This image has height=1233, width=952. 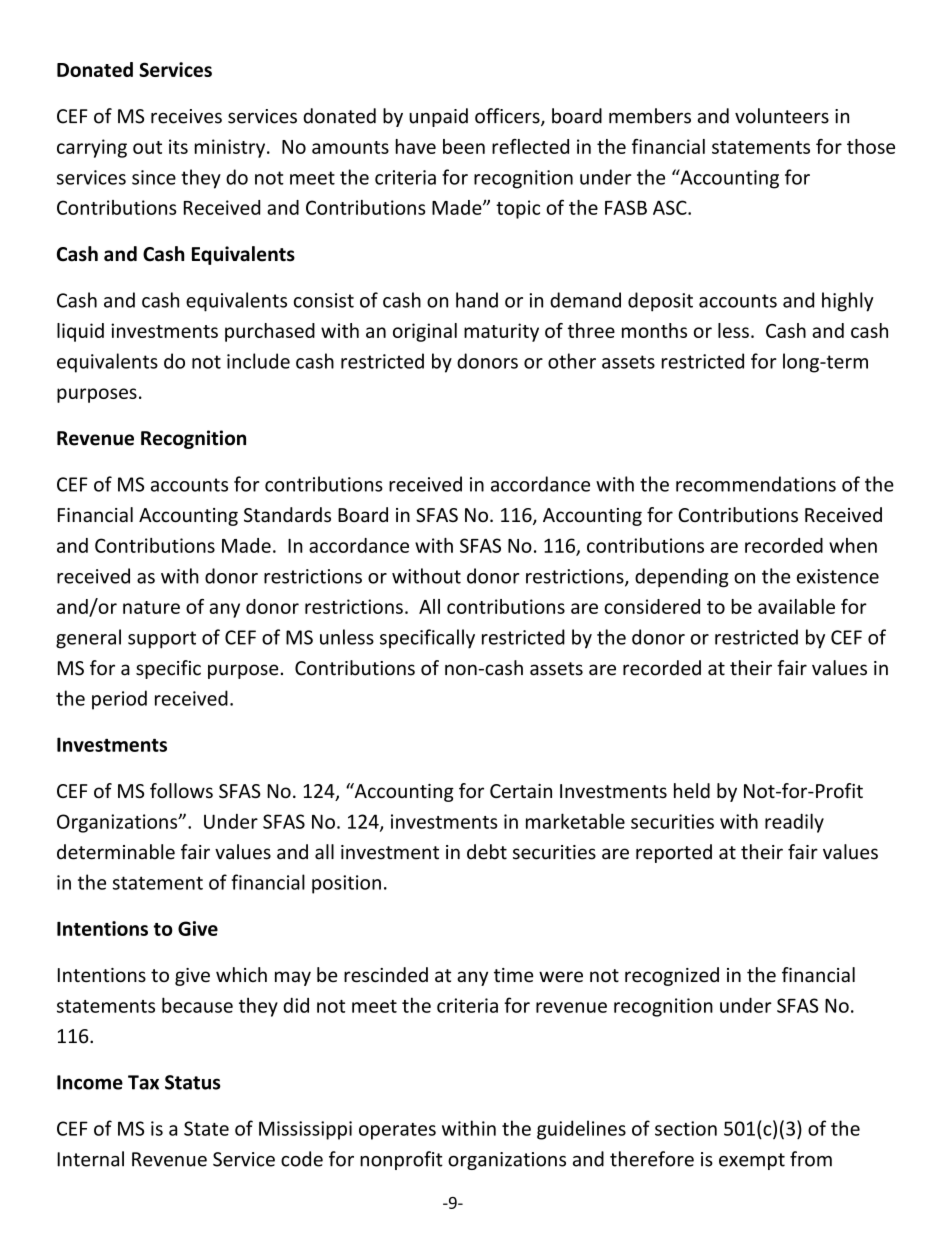 I want to click on volunteers, so click(x=782, y=116).
